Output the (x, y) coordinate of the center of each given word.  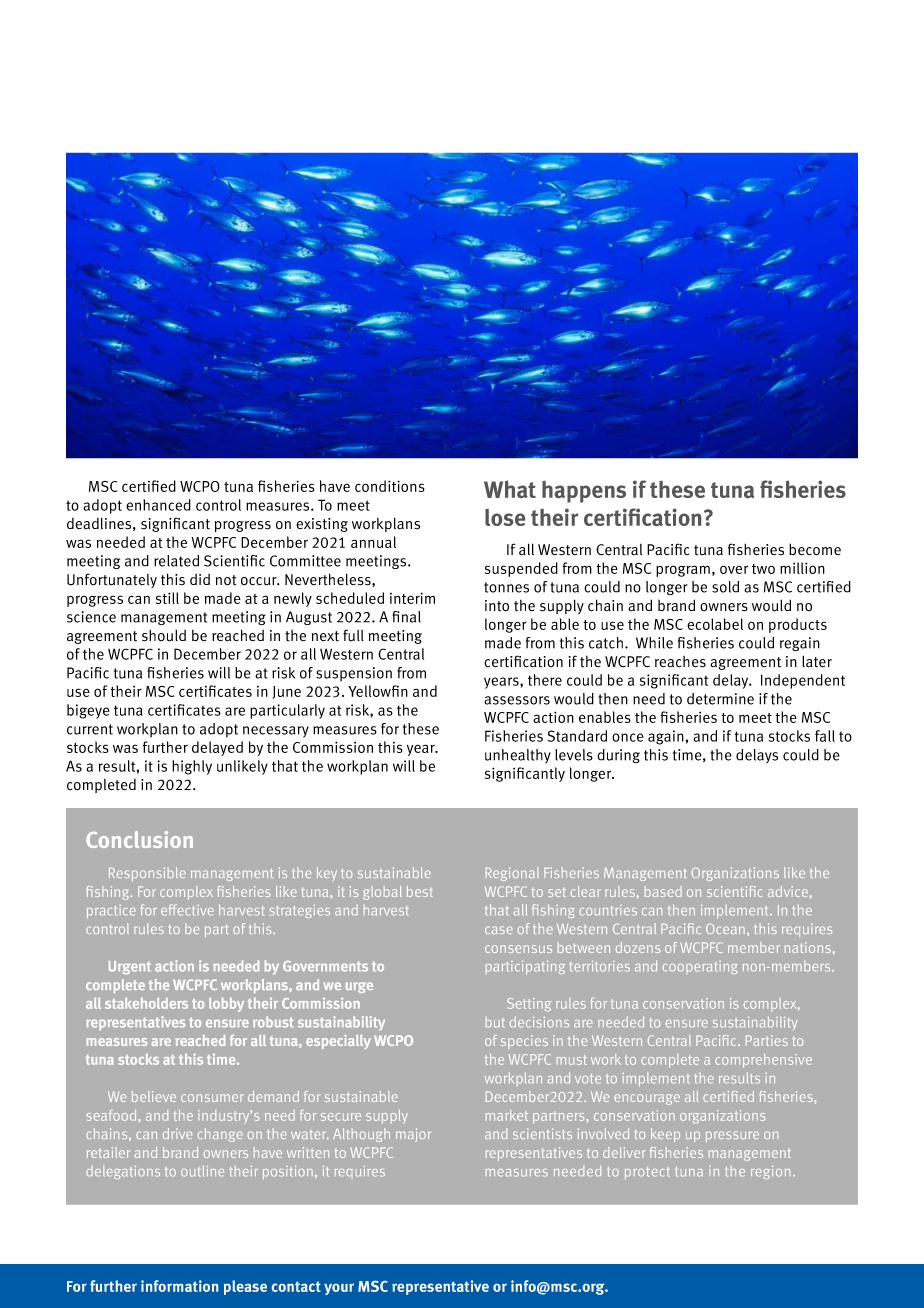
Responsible (147, 874)
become (815, 550)
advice (788, 891)
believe (154, 1096)
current (90, 729)
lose (505, 517)
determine (720, 699)
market (506, 1115)
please (245, 1287)
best (420, 891)
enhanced (158, 505)
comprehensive (763, 1061)
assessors (517, 700)
